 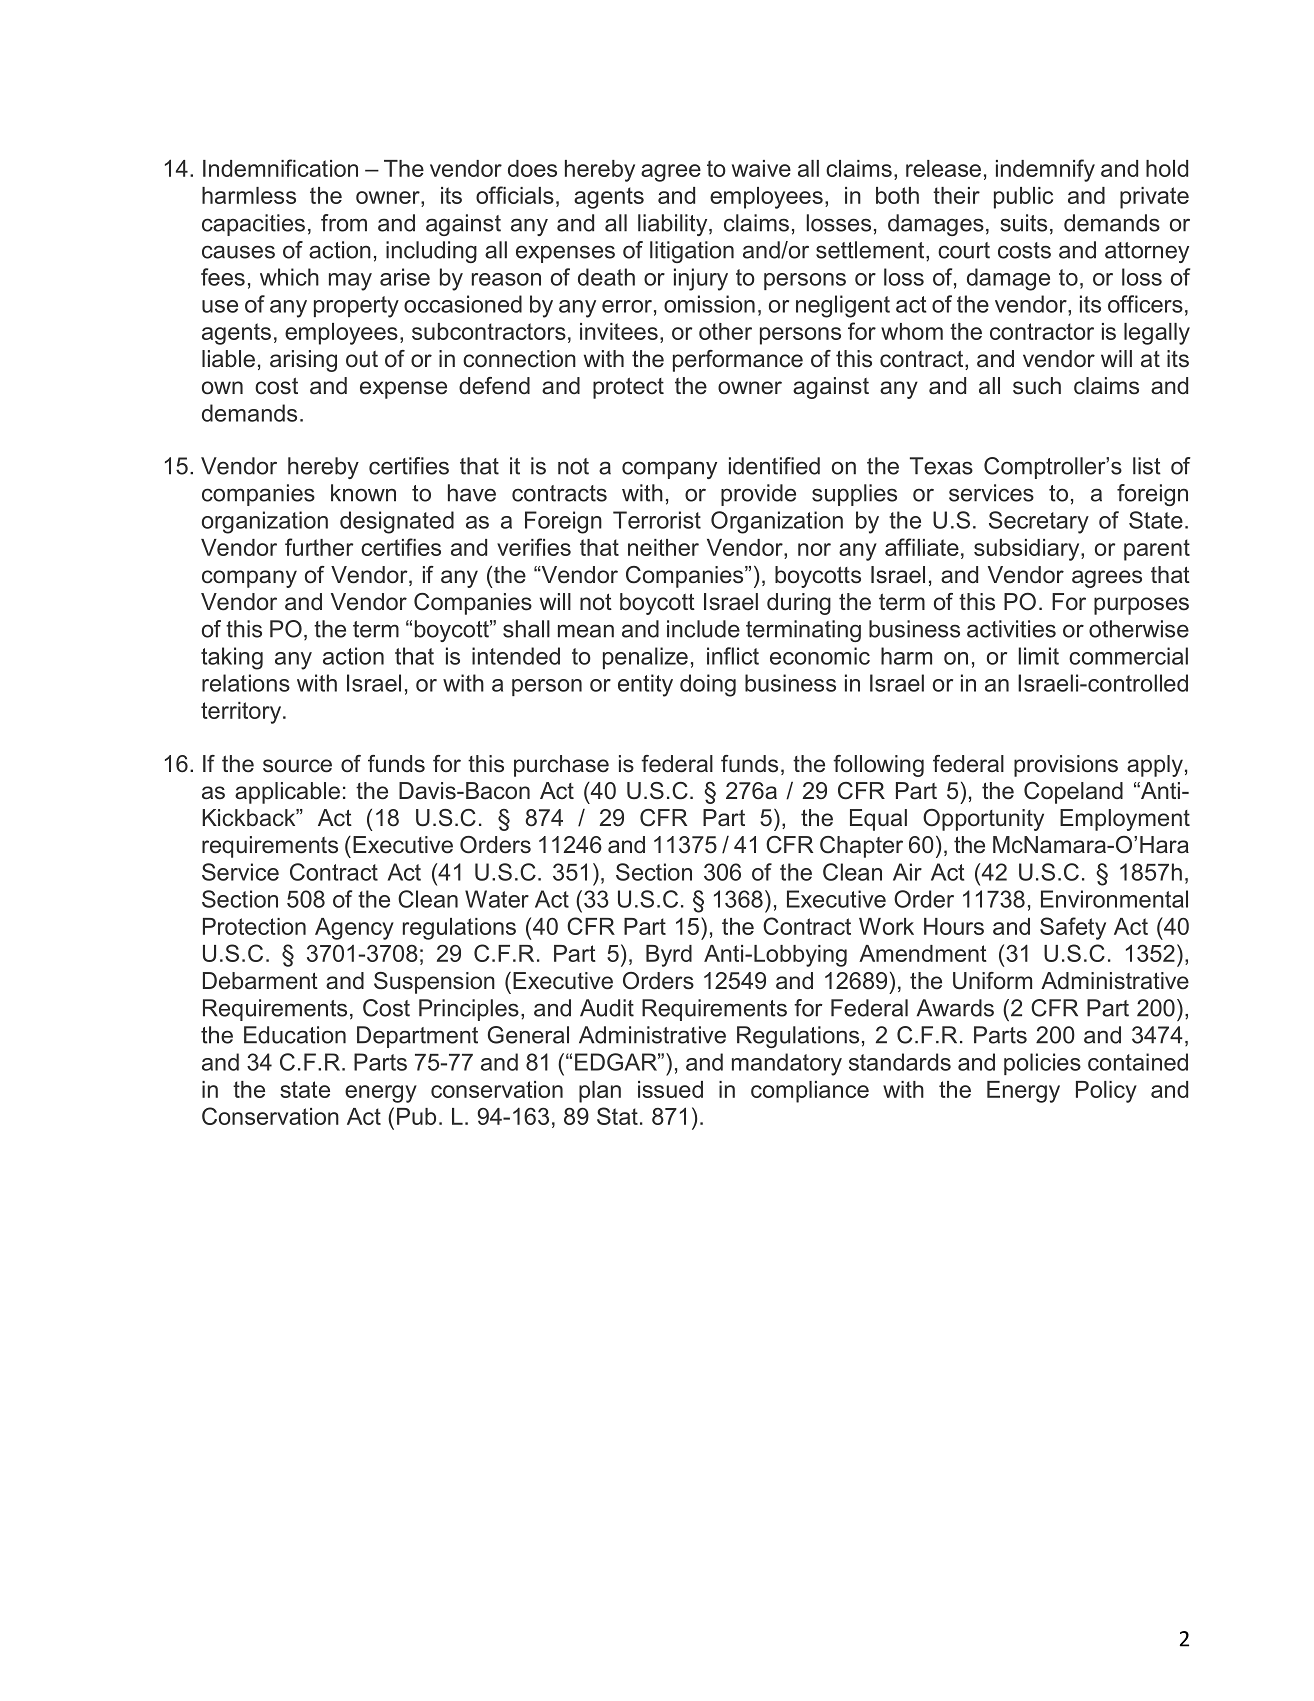 What do you see at coordinates (1066, 766) in the screenshot?
I see `provisions` at bounding box center [1066, 766].
